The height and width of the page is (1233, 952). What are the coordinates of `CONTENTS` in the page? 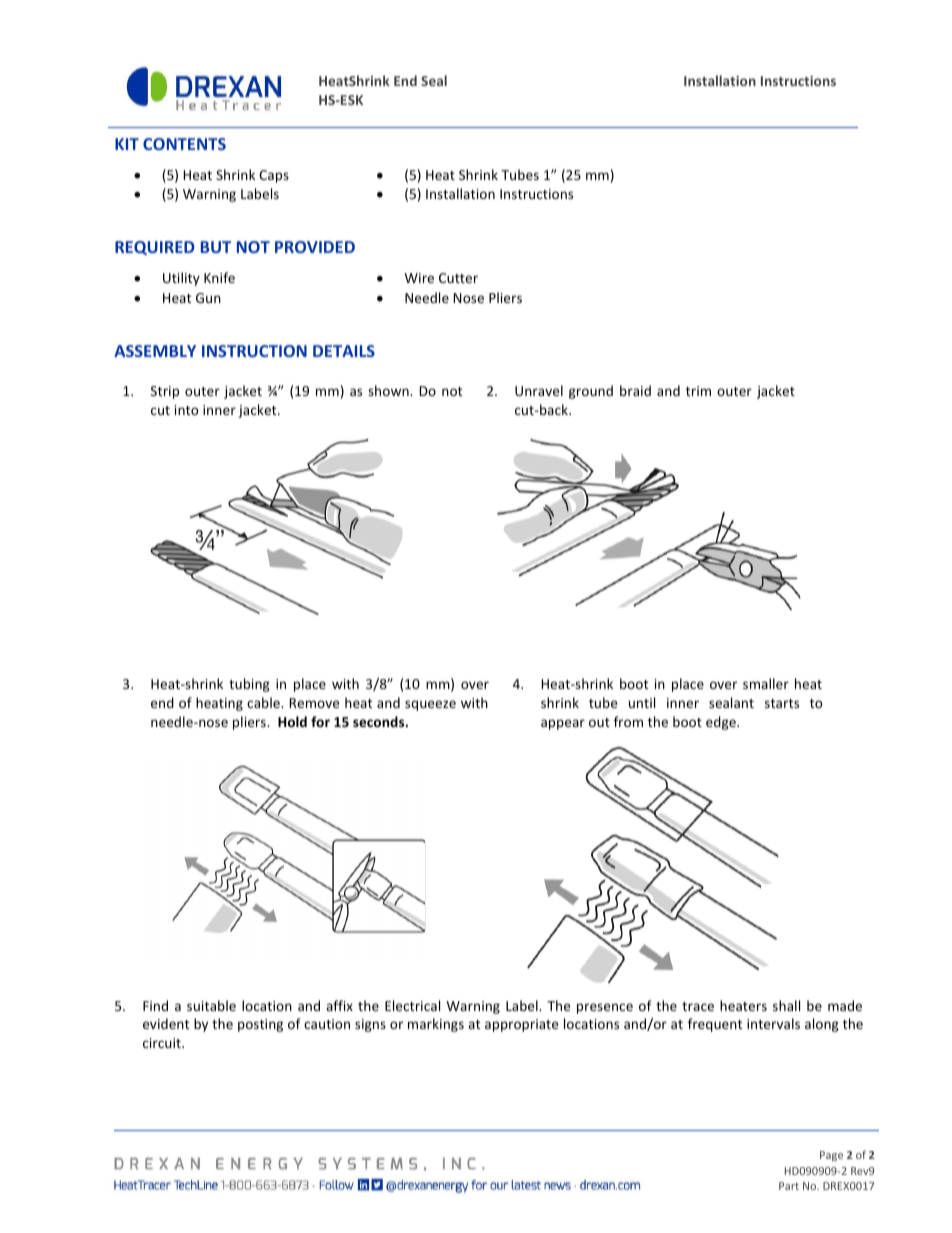 It's located at (184, 144).
